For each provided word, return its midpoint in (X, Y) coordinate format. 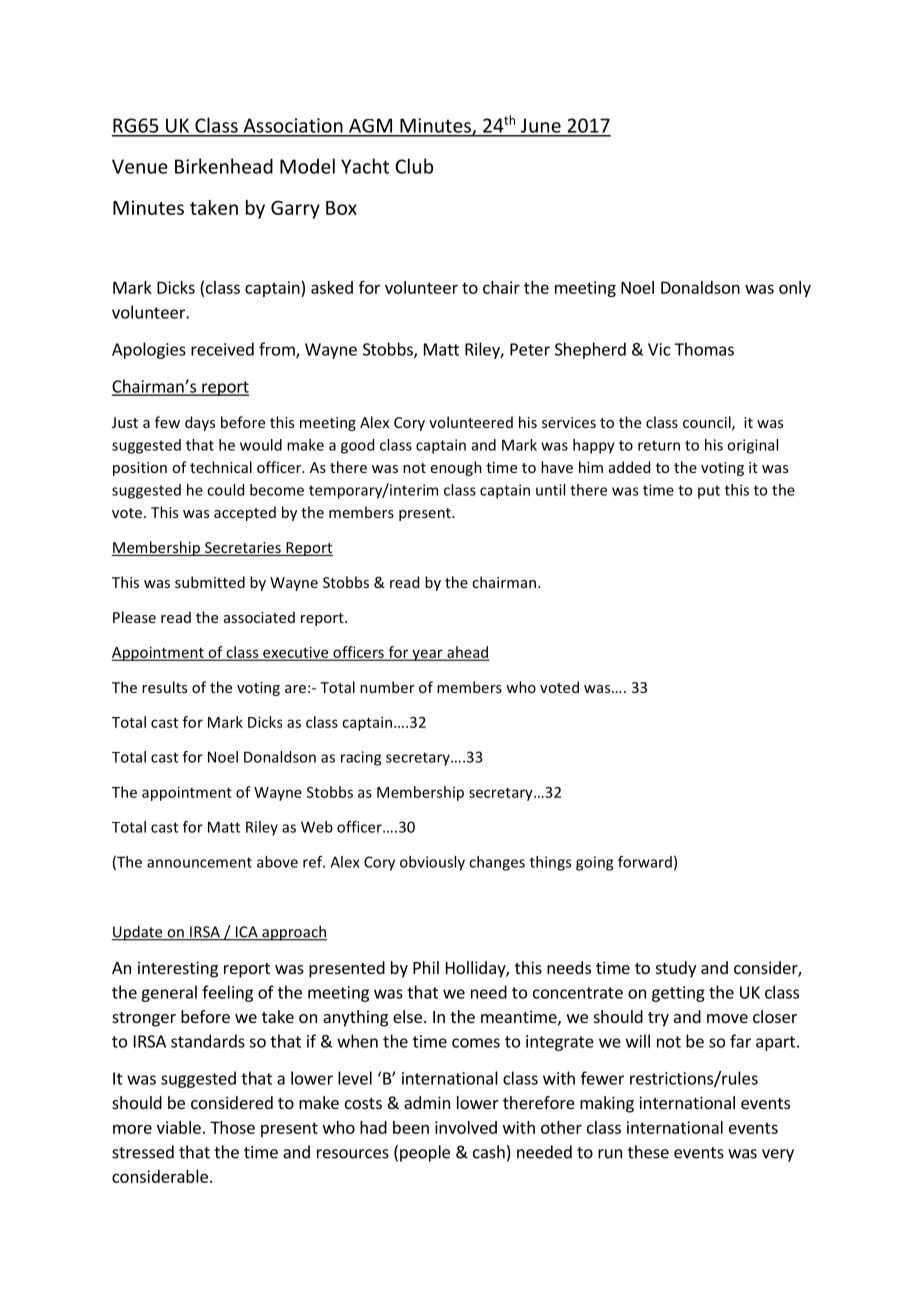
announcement (199, 862)
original (752, 446)
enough (456, 468)
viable (179, 1127)
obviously (432, 863)
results (164, 687)
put (709, 492)
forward (645, 862)
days (200, 423)
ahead (467, 653)
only (795, 289)
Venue (140, 166)
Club (414, 166)
